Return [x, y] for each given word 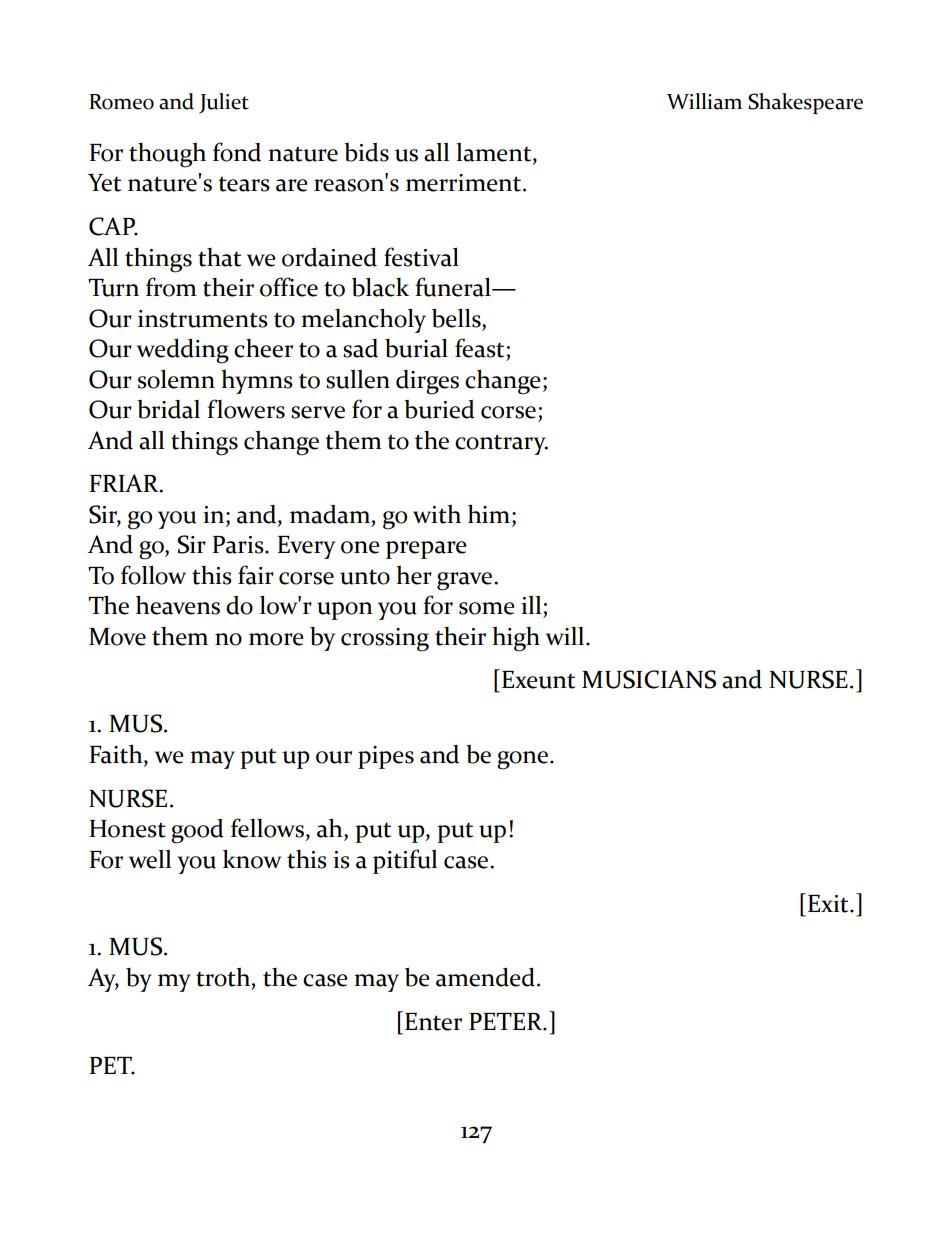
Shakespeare [805, 103]
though [167, 155]
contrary [501, 444]
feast [479, 348]
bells [457, 318]
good [197, 831]
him [489, 513]
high [516, 639]
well [150, 859]
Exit [829, 904]
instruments [203, 319]
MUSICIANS [649, 679]
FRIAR [125, 483]
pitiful [405, 861]
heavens [178, 605]
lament [495, 153]
